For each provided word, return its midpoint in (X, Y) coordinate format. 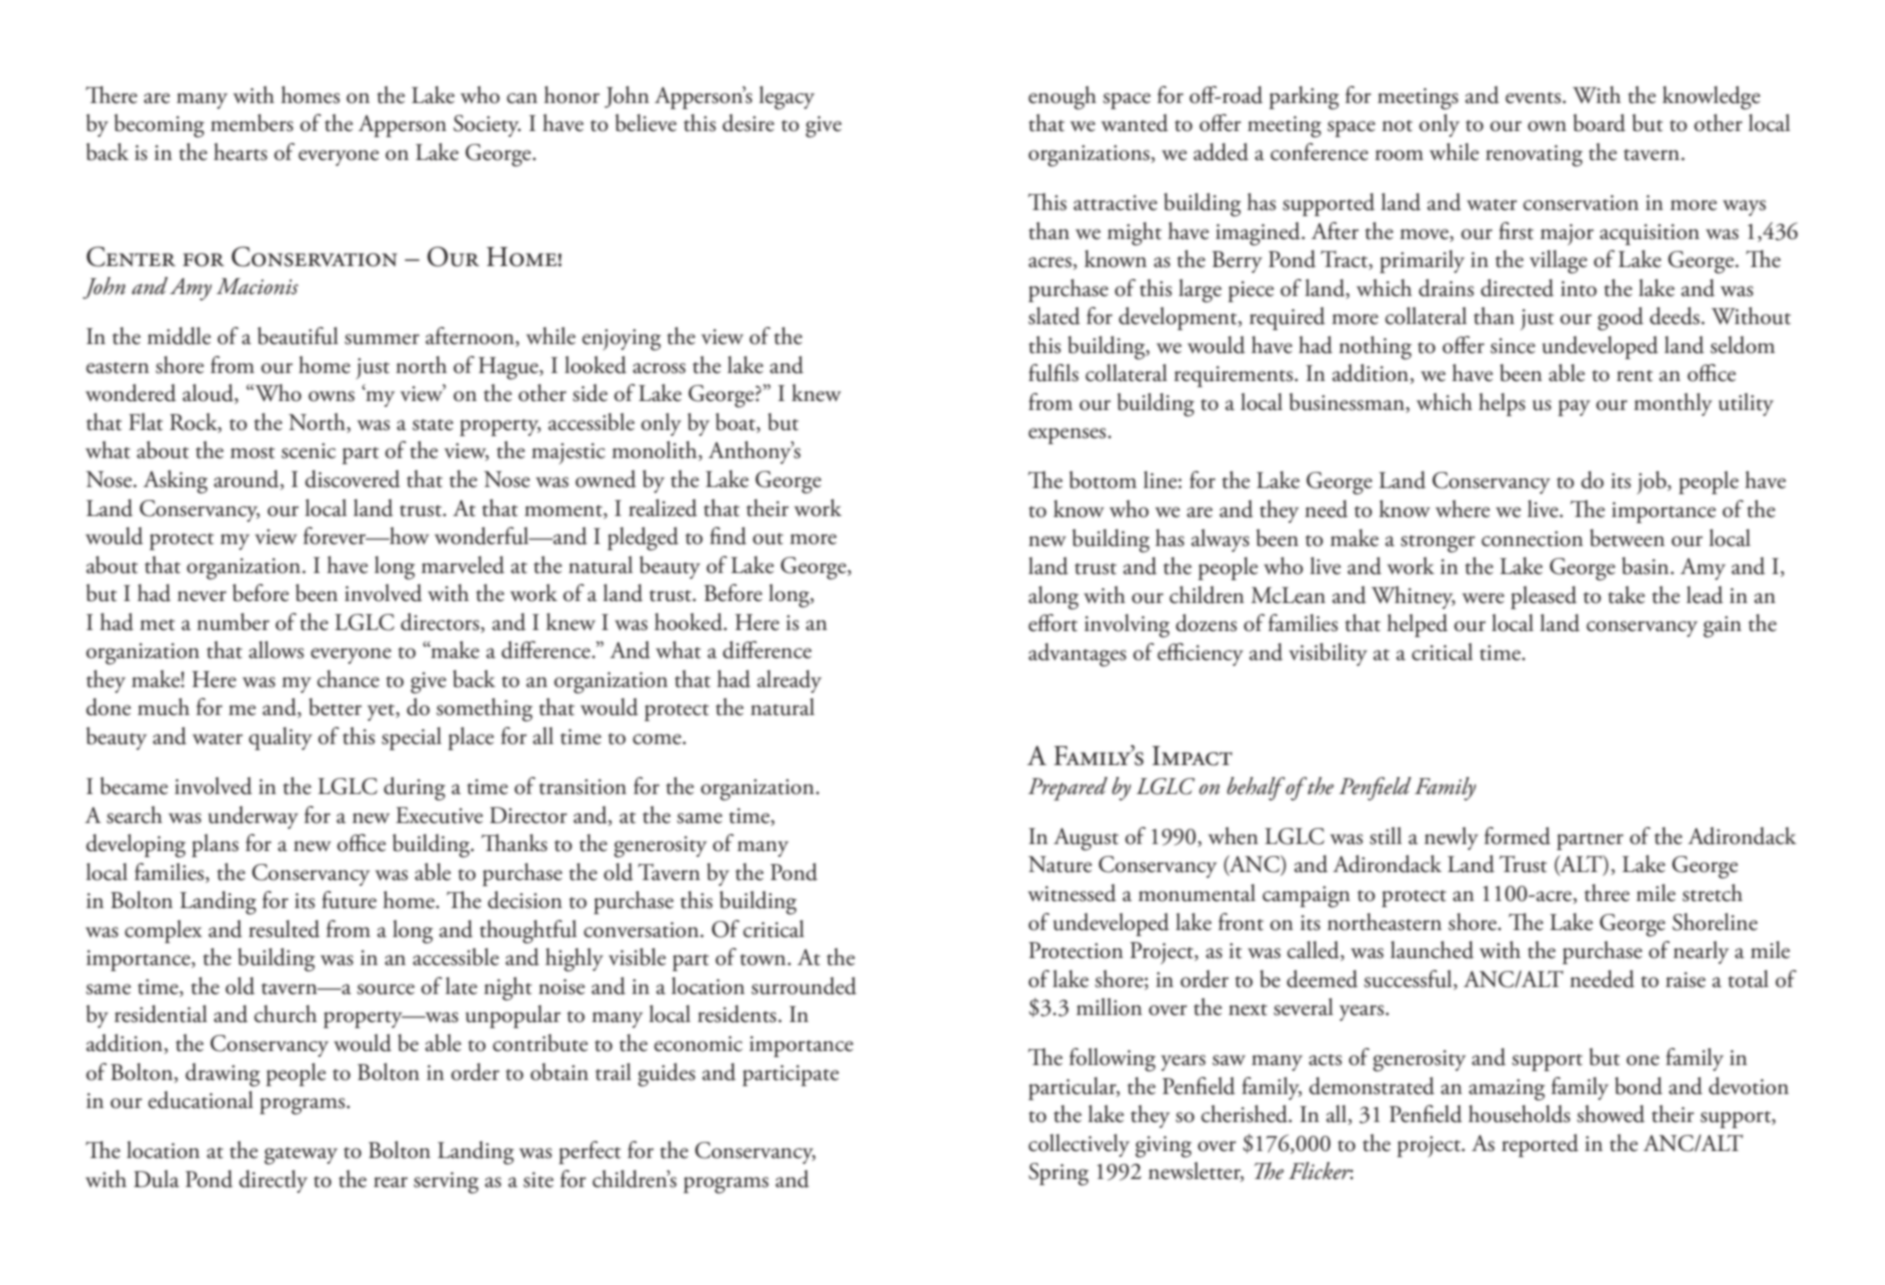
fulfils (1054, 373)
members (252, 123)
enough (1062, 98)
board (1599, 123)
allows (276, 650)
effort (1053, 623)
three (1607, 893)
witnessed (1072, 893)
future (349, 900)
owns (331, 396)
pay (1574, 408)
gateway (301, 1156)
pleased (1544, 597)
